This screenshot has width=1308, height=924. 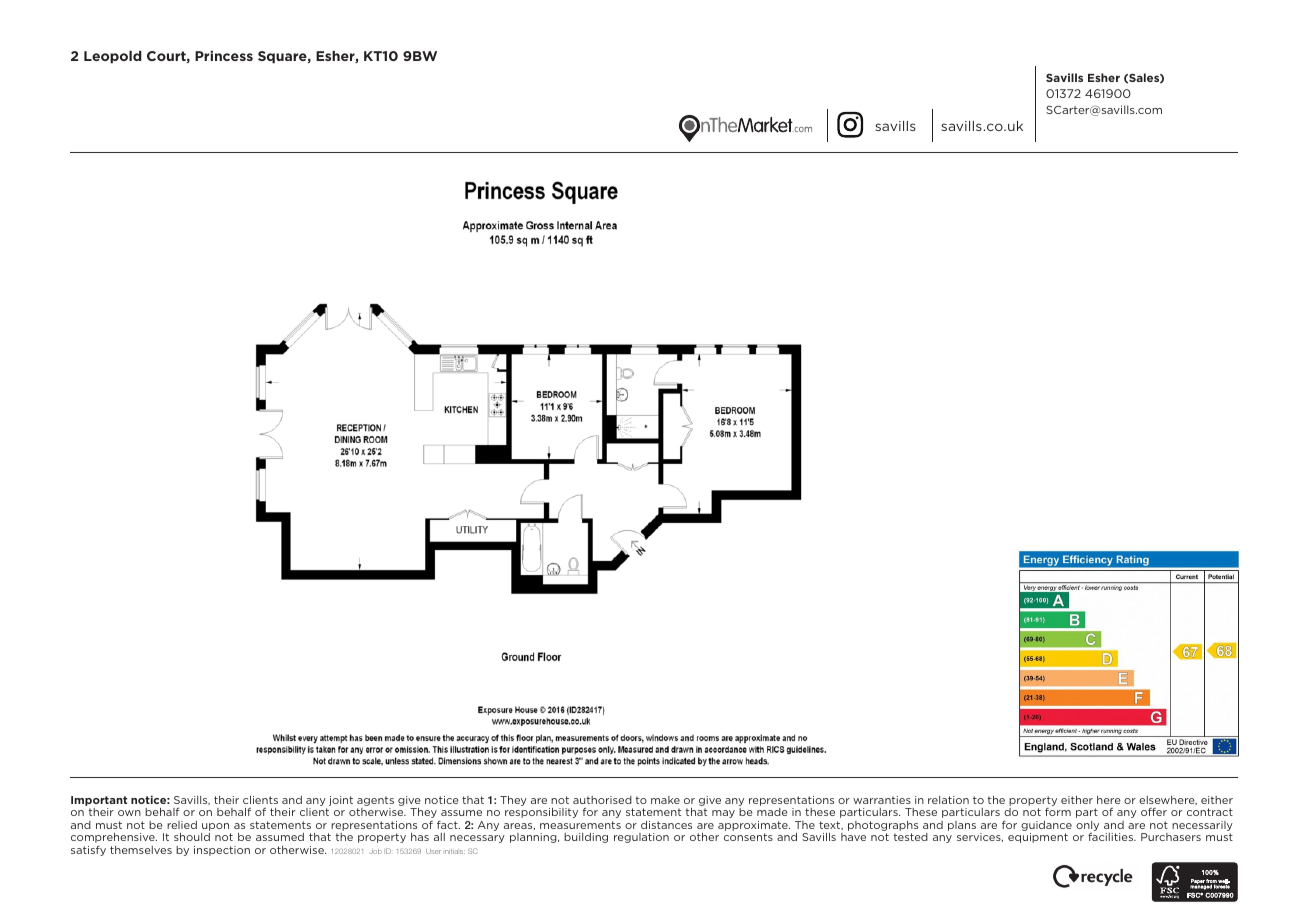 I want to click on may, so click(x=723, y=814).
